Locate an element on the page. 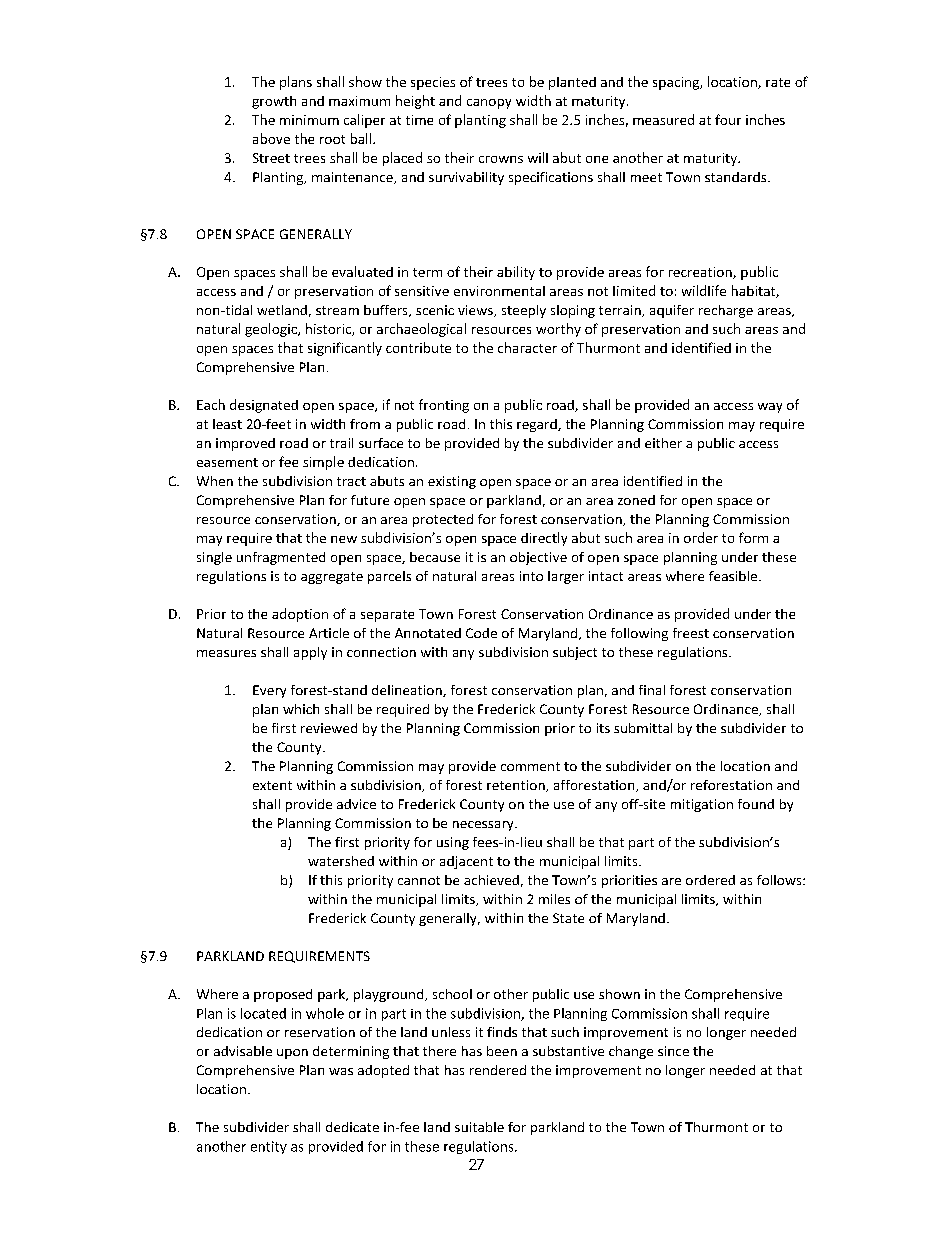 Image resolution: width=952 pixels, height=1233 pixels. protected is located at coordinates (443, 520).
